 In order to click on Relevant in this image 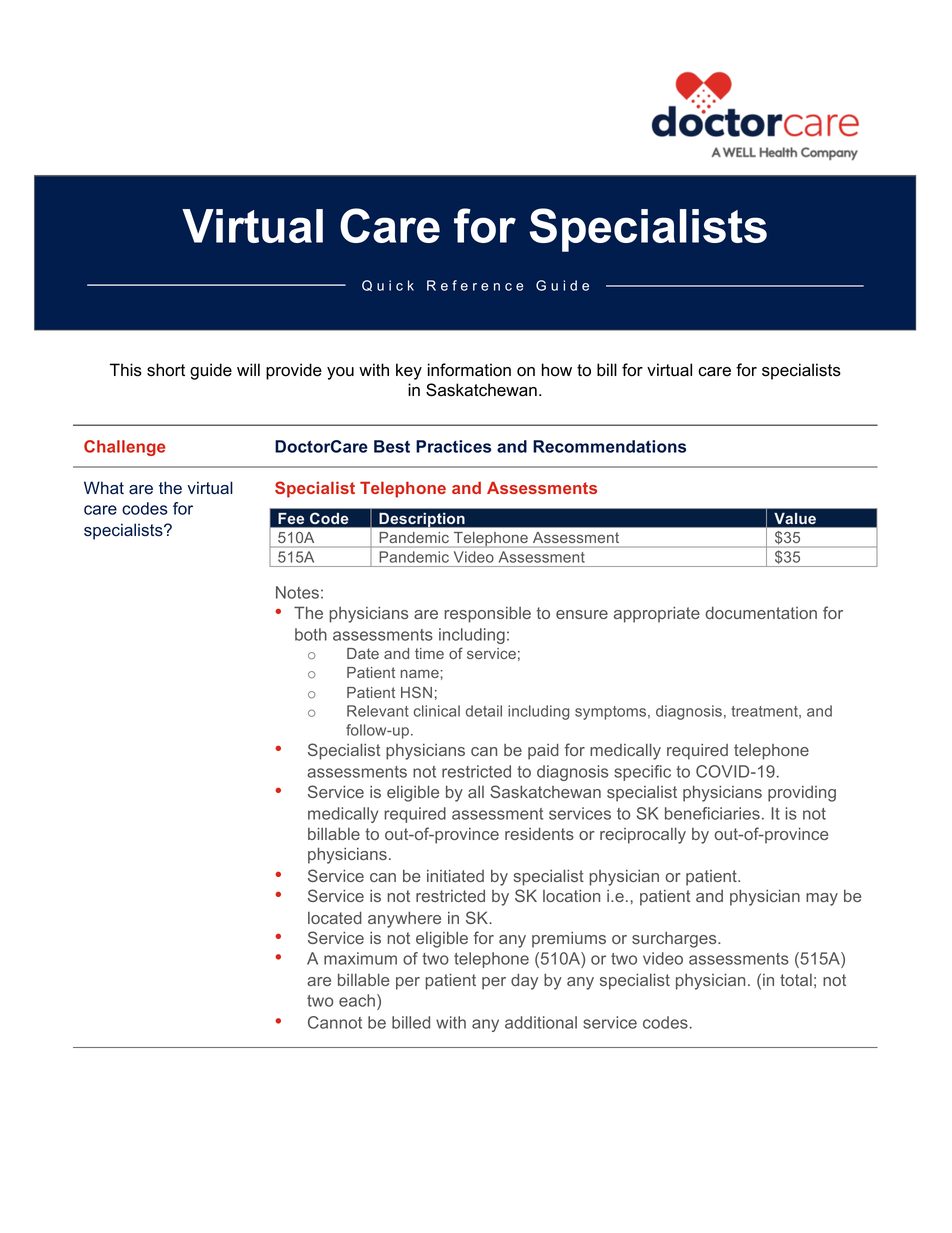, I will do `click(378, 711)`.
